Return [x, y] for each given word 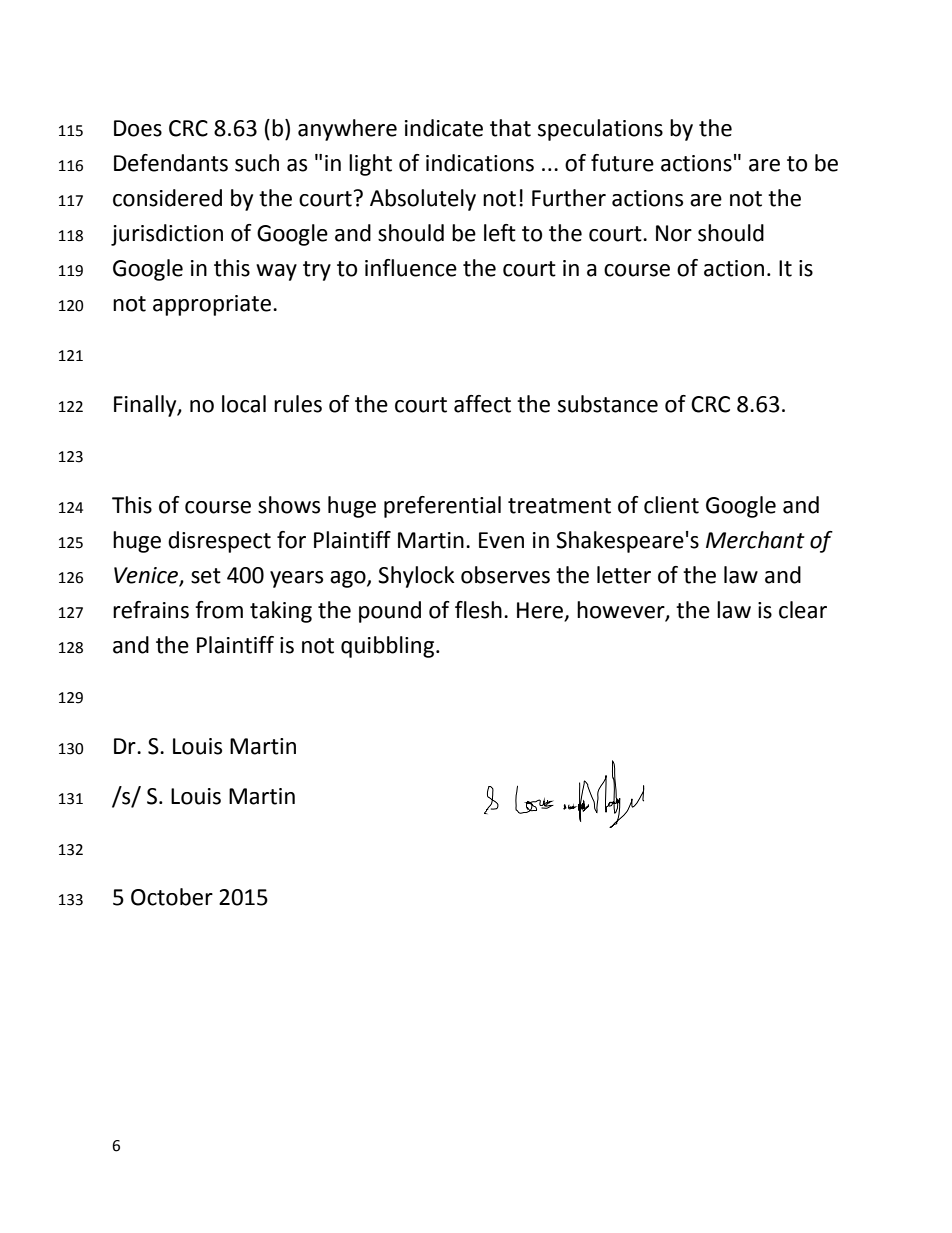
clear [803, 610]
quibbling [389, 647]
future [622, 163]
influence [411, 268]
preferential [442, 507]
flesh [478, 610]
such [257, 163]
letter [624, 575]
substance [608, 404]
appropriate [212, 305]
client [671, 505]
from [219, 610]
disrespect [219, 542]
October [172, 897]
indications [480, 163]
